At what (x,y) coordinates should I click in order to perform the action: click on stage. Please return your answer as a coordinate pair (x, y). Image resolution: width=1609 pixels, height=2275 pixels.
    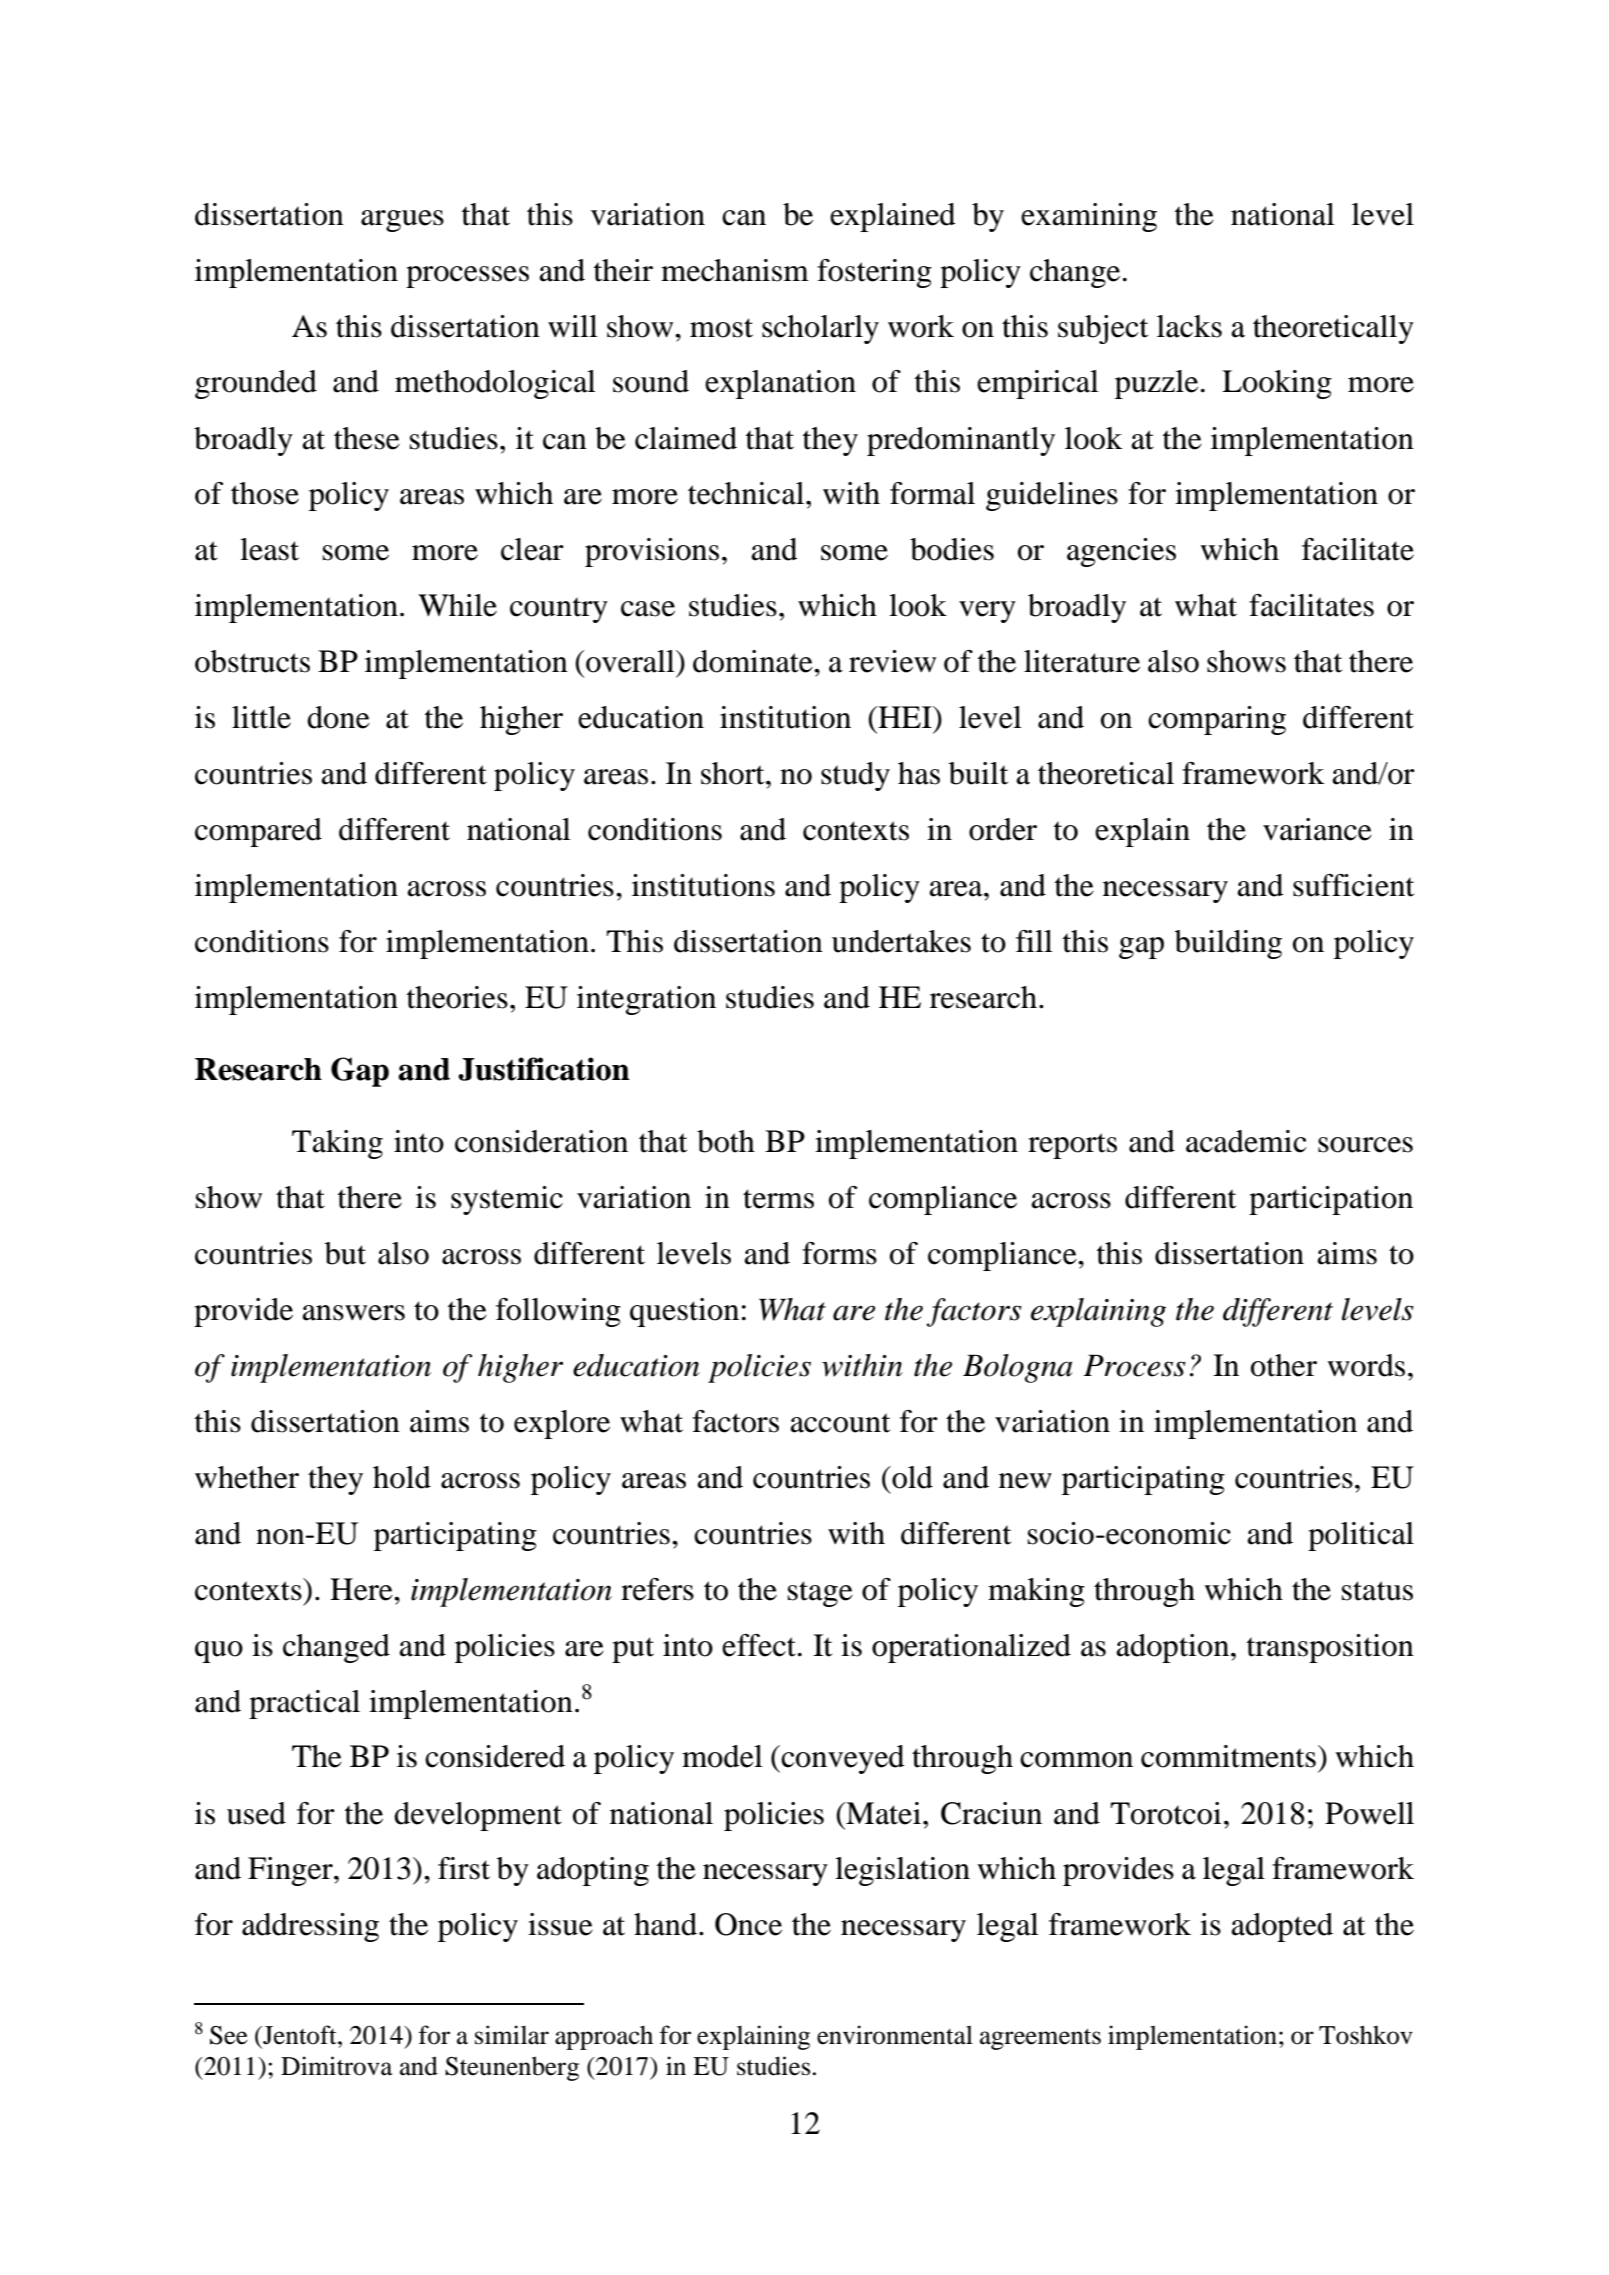
    Looking at the image, I should click on (820, 1594).
